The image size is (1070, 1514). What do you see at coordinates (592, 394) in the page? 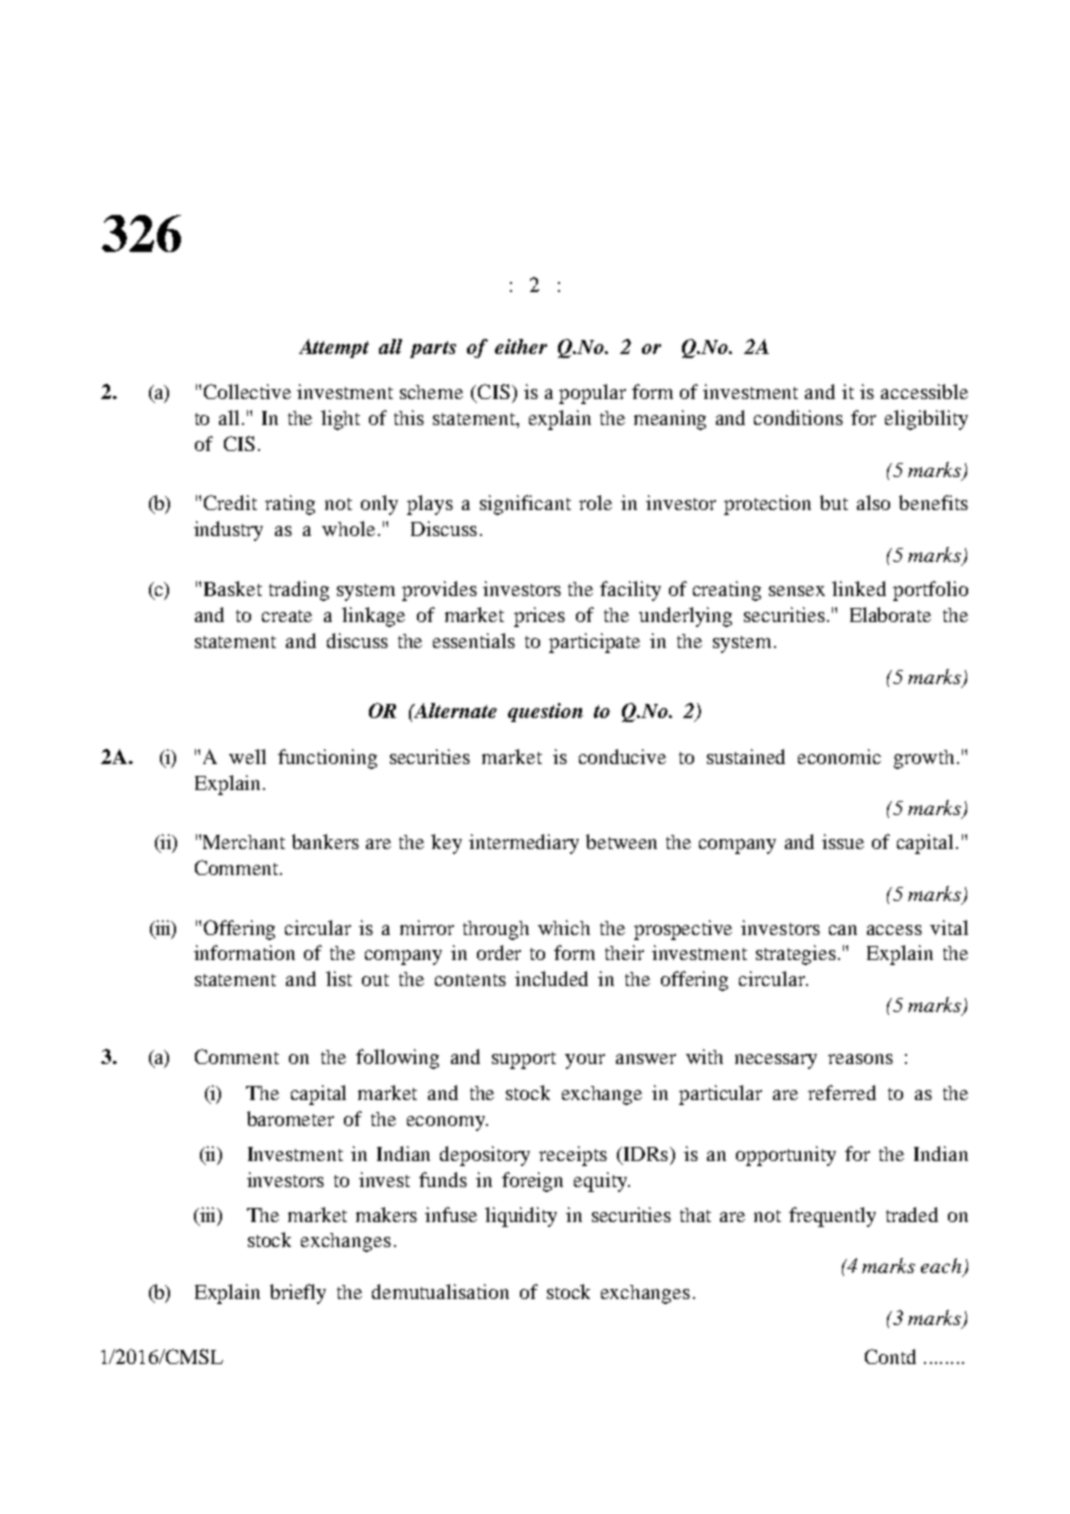
I see `popular` at bounding box center [592, 394].
